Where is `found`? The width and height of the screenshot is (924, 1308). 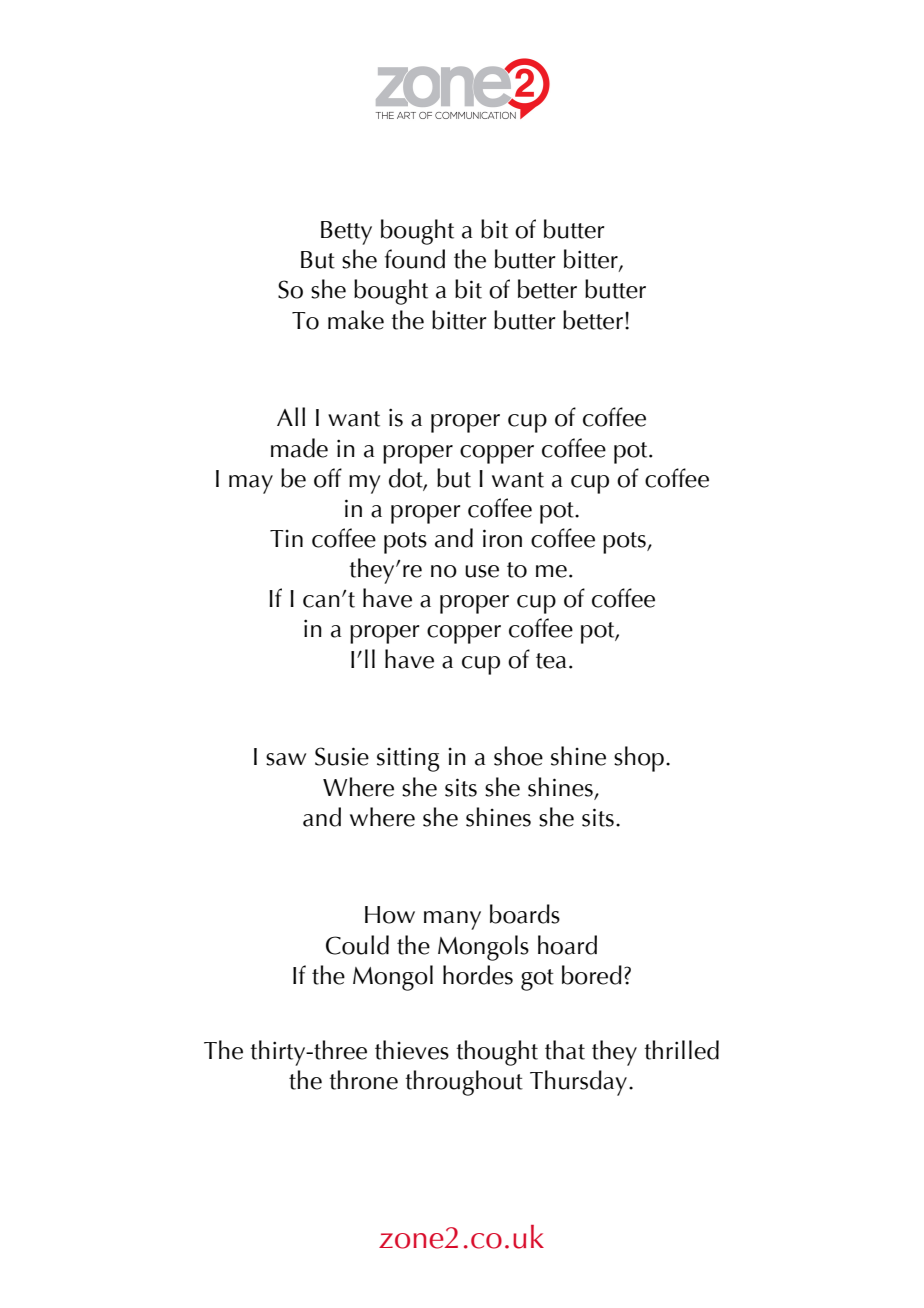 found is located at coordinates (415, 259).
